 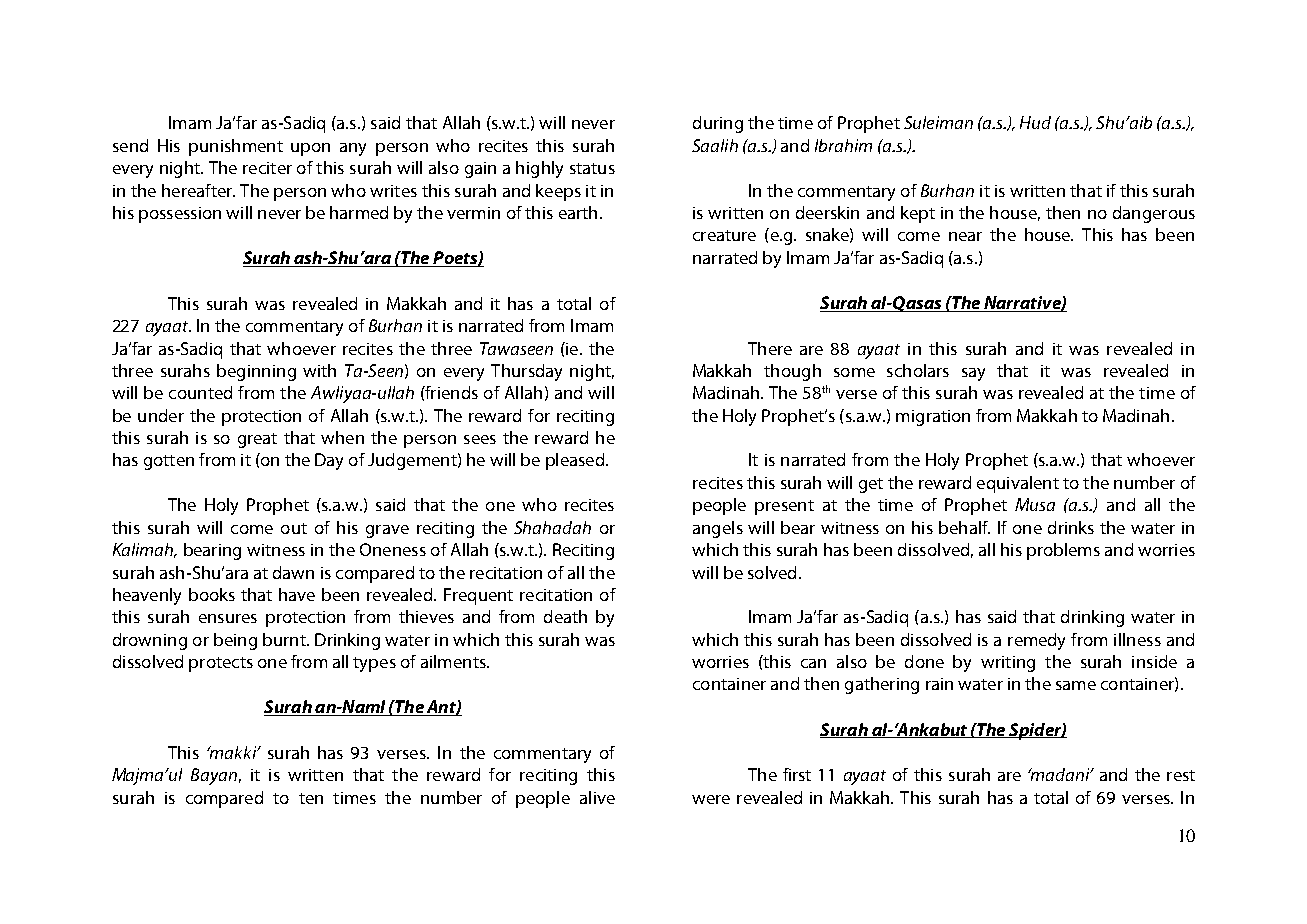 What do you see at coordinates (715, 145) in the document?
I see `Saalih` at bounding box center [715, 145].
